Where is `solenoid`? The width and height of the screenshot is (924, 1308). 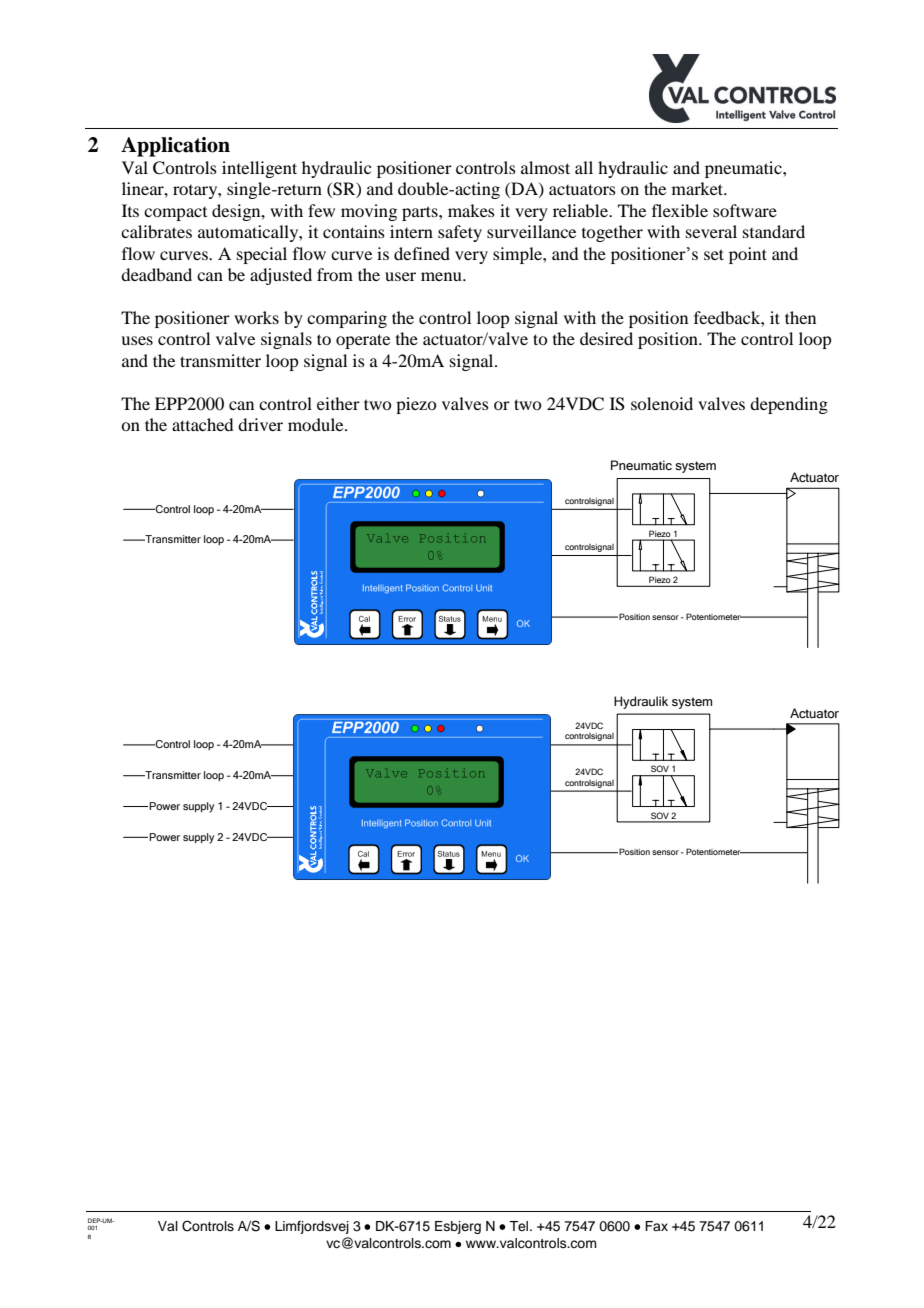 solenoid is located at coordinates (662, 403).
